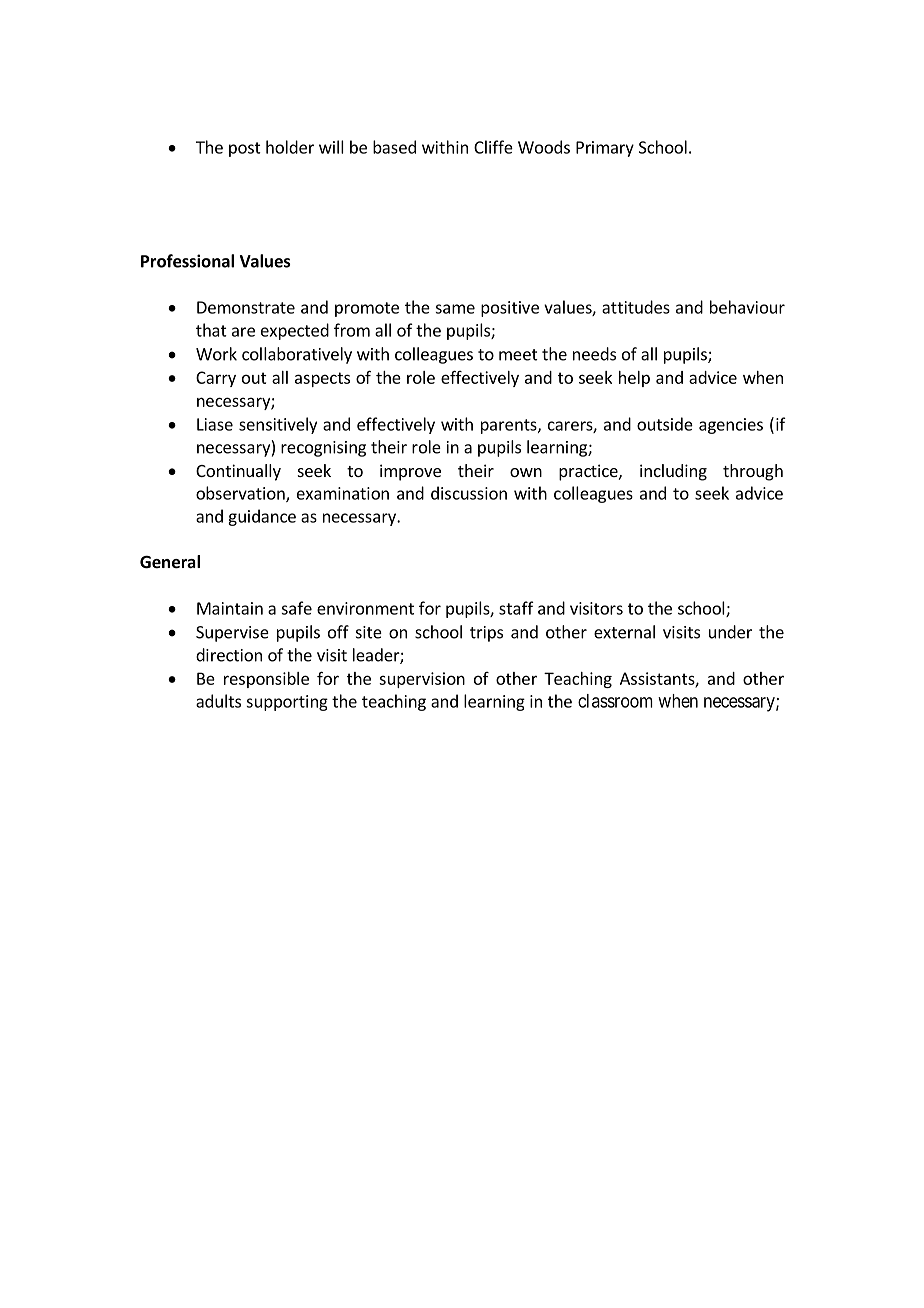 This screenshot has width=924, height=1308. What do you see at coordinates (605, 149) in the screenshot?
I see `Primary` at bounding box center [605, 149].
